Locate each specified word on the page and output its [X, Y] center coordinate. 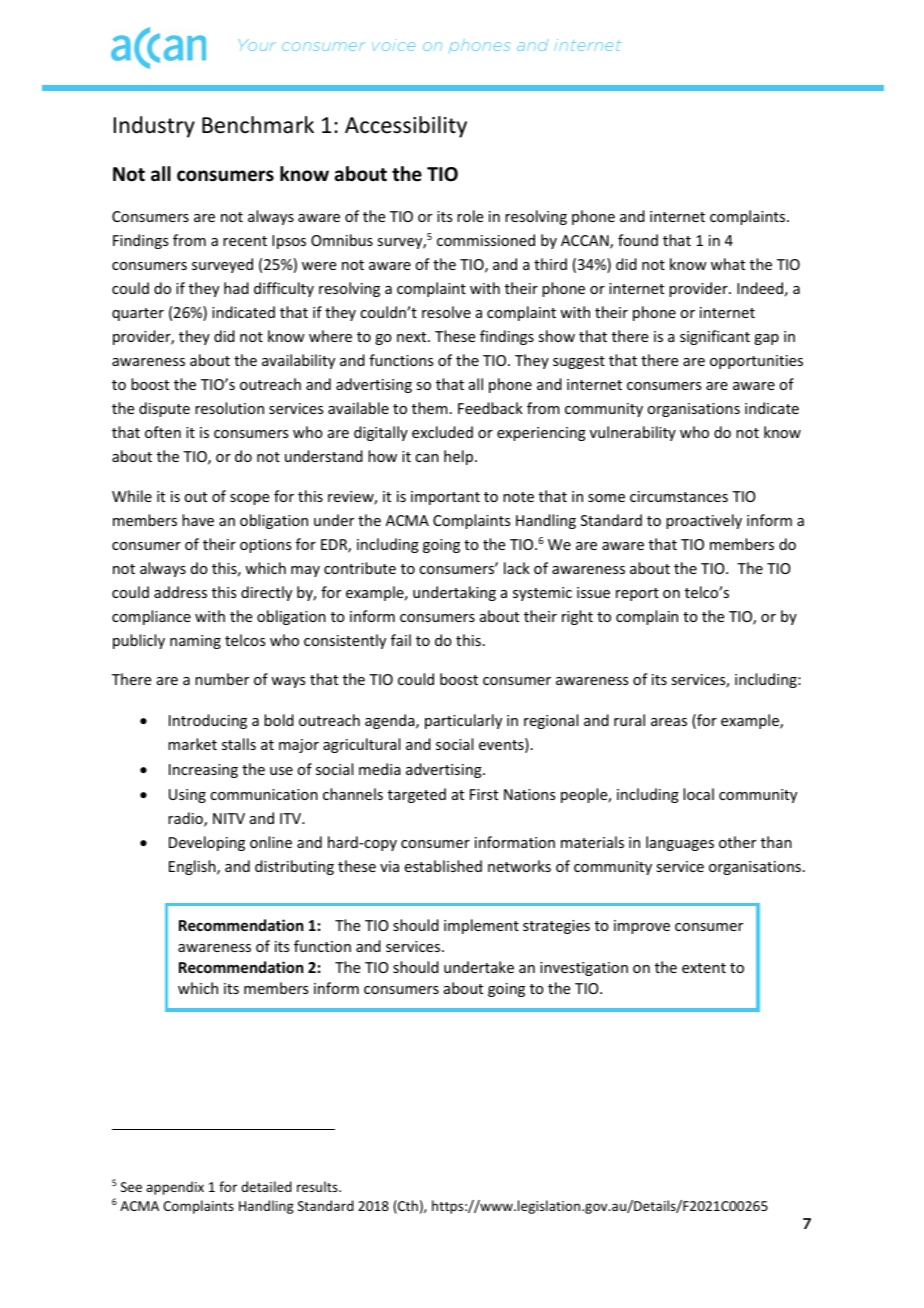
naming [195, 642]
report [637, 594]
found [638, 240]
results [318, 1186]
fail [401, 640]
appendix [175, 1188]
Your [257, 45]
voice [393, 45]
